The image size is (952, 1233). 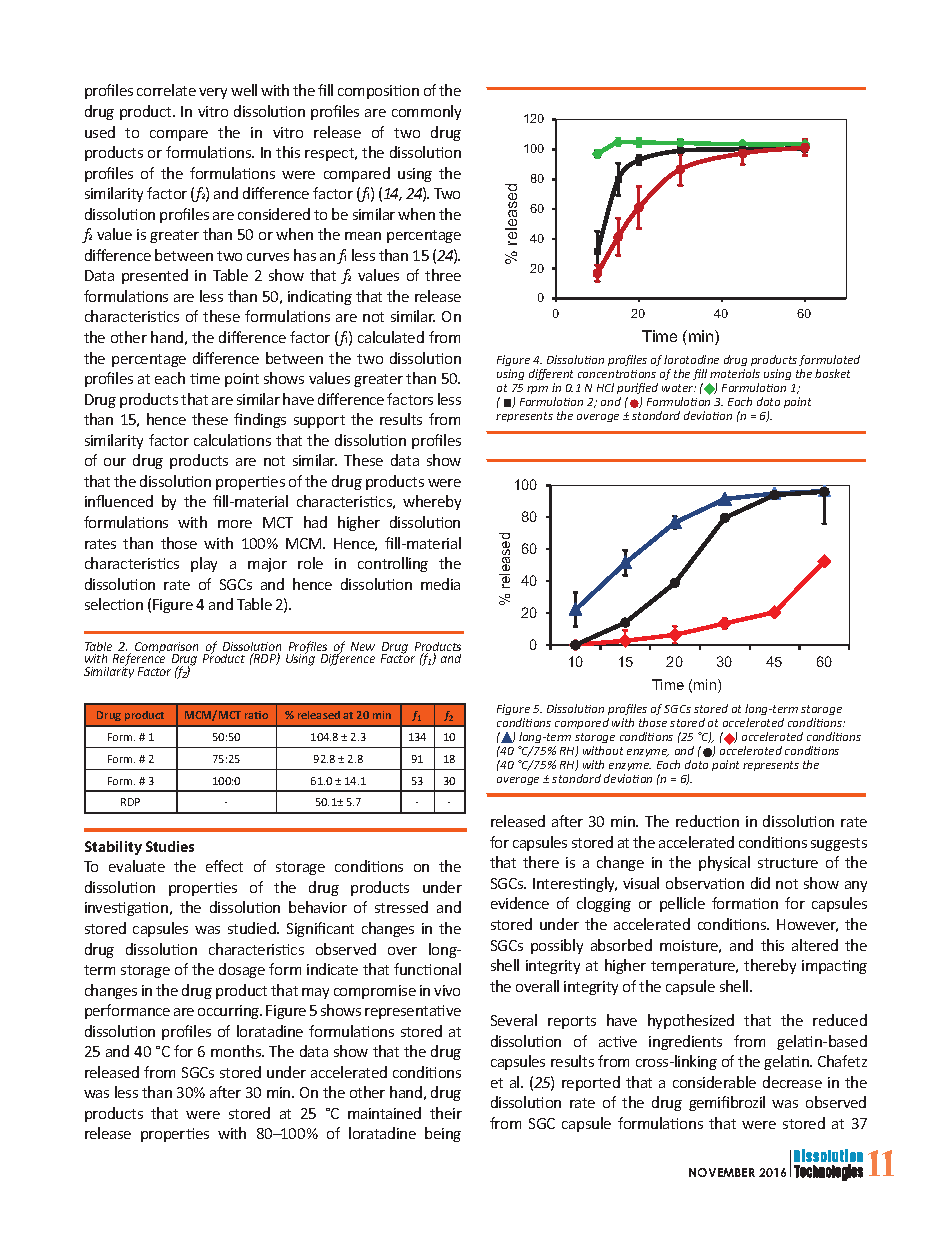 What do you see at coordinates (443, 275) in the screenshot?
I see `three` at bounding box center [443, 275].
